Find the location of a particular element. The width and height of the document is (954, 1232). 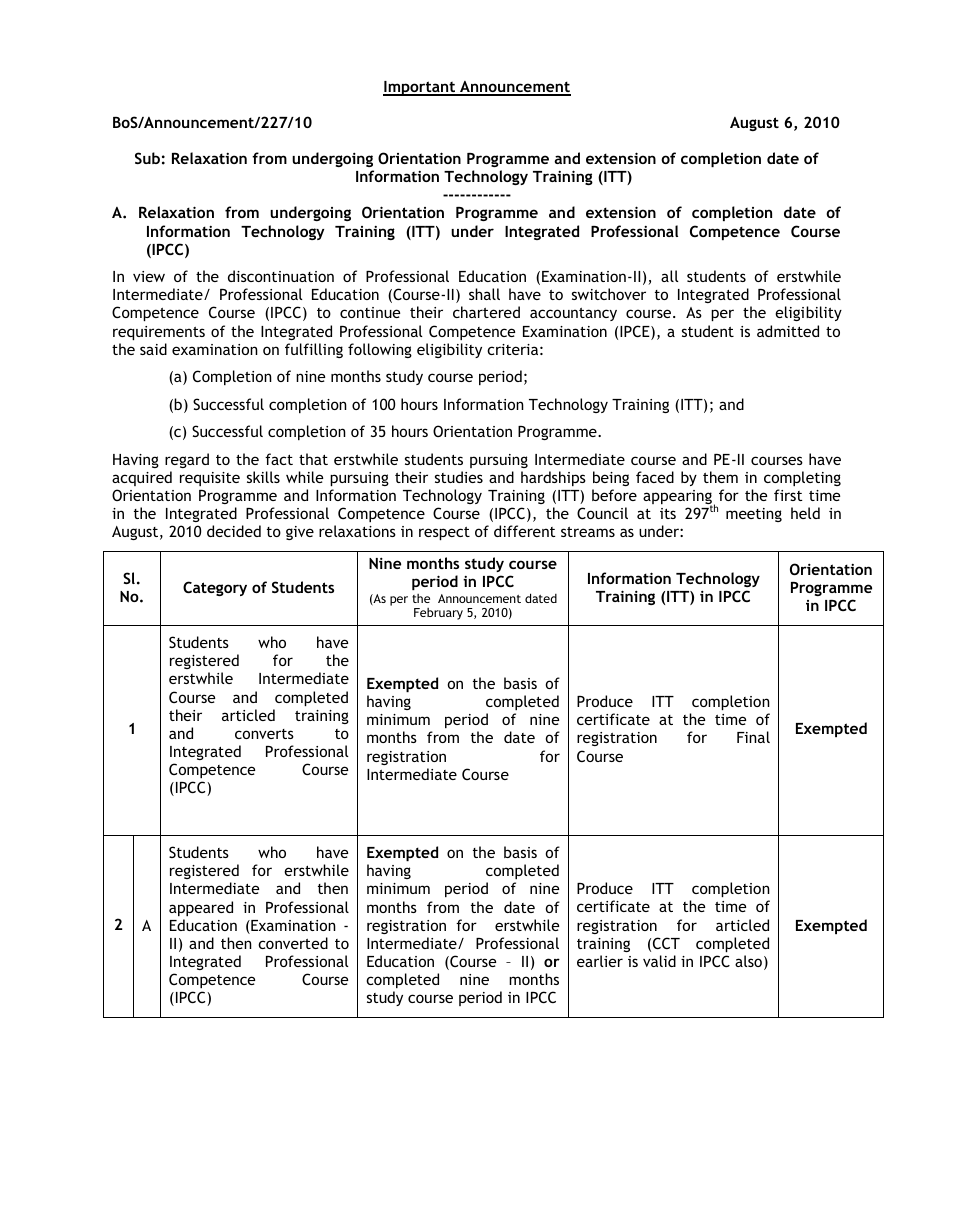

February is located at coordinates (438, 614).
